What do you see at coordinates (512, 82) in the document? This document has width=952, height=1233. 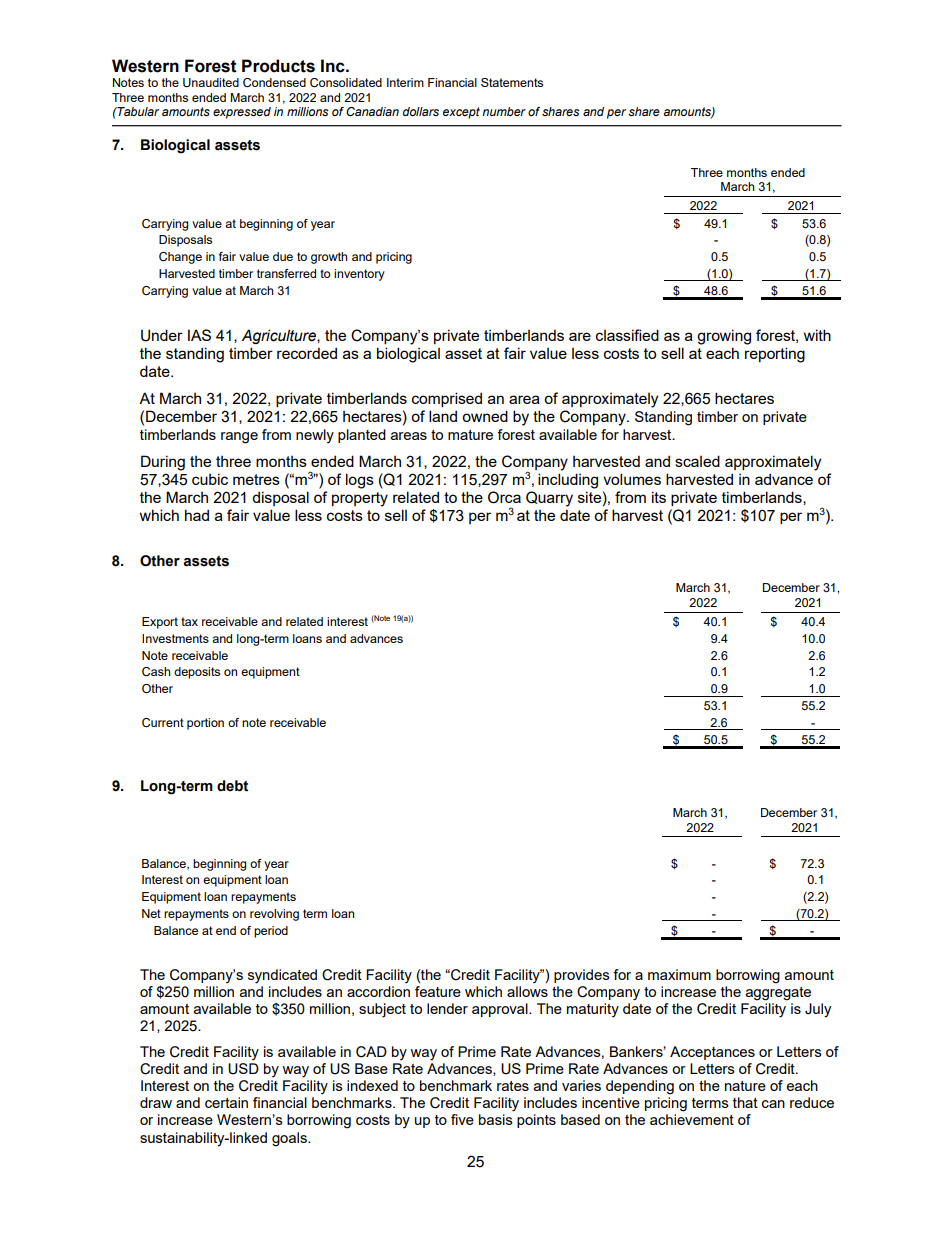 I see `Statements` at bounding box center [512, 82].
